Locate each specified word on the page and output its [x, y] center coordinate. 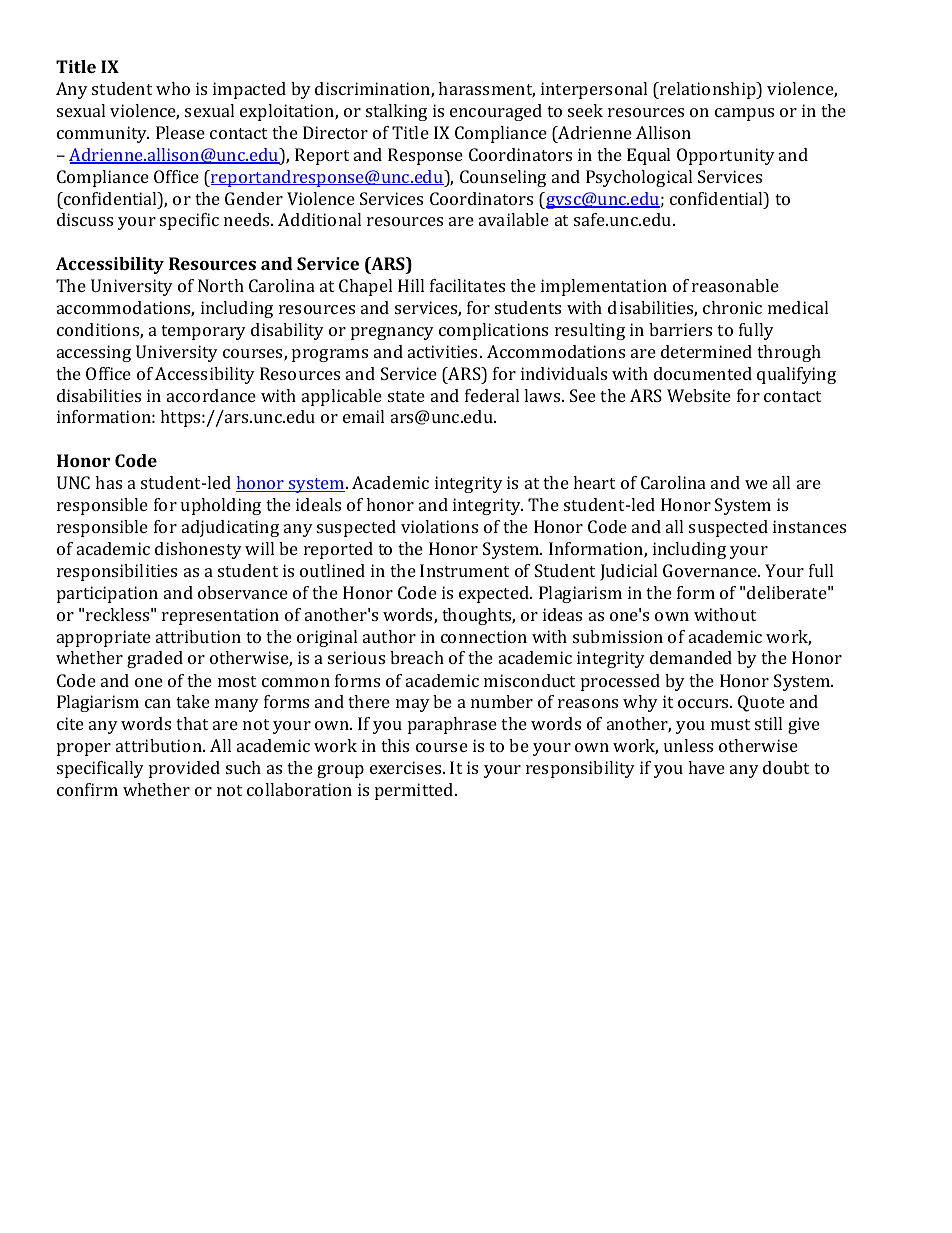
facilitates [467, 285]
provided [184, 769]
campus [744, 114]
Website [699, 395]
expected [495, 594]
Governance [711, 570]
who [173, 88]
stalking [396, 112]
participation [107, 594]
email [363, 416]
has [108, 482]
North [221, 285]
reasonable [735, 285]
